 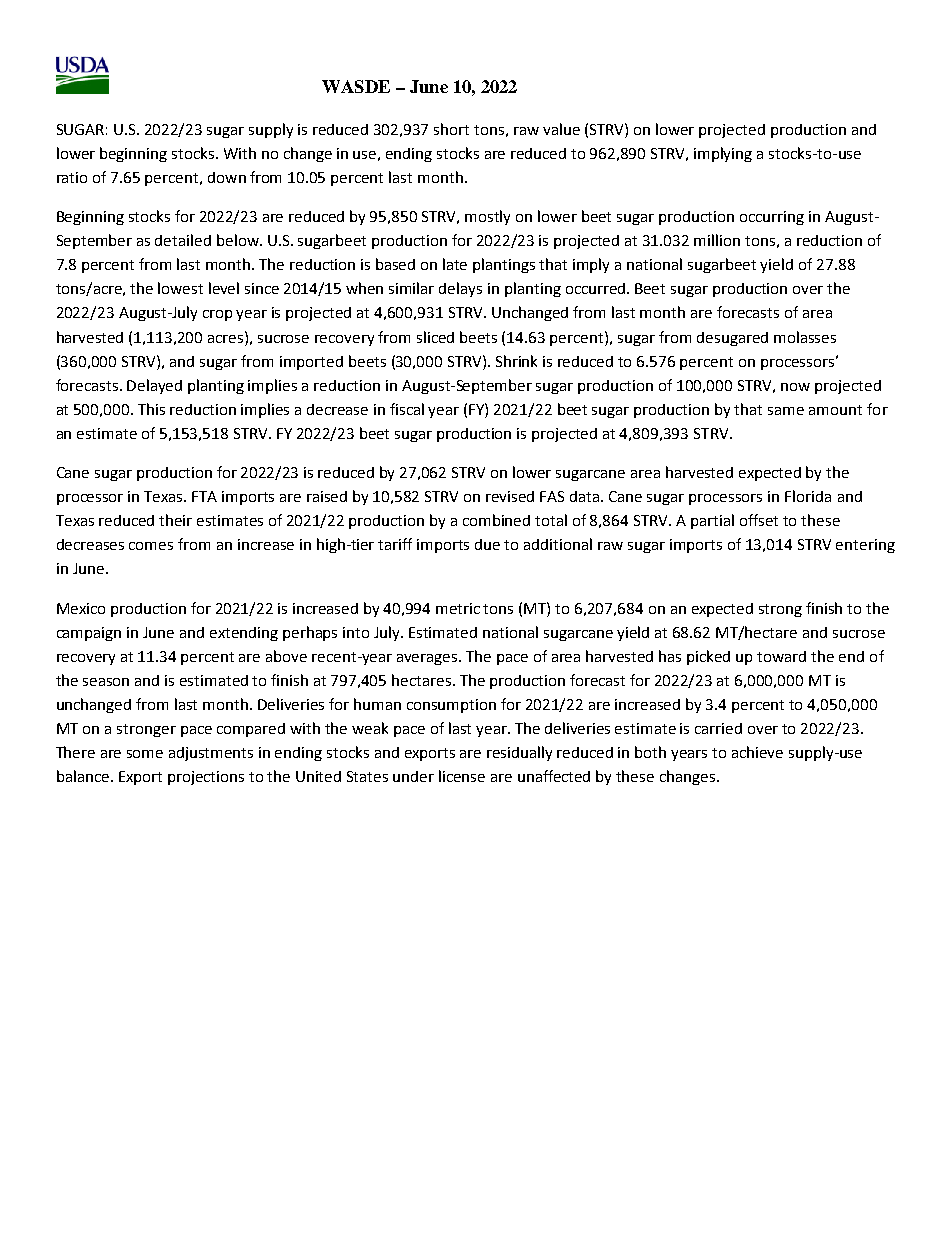 I want to click on revised, so click(x=510, y=496).
